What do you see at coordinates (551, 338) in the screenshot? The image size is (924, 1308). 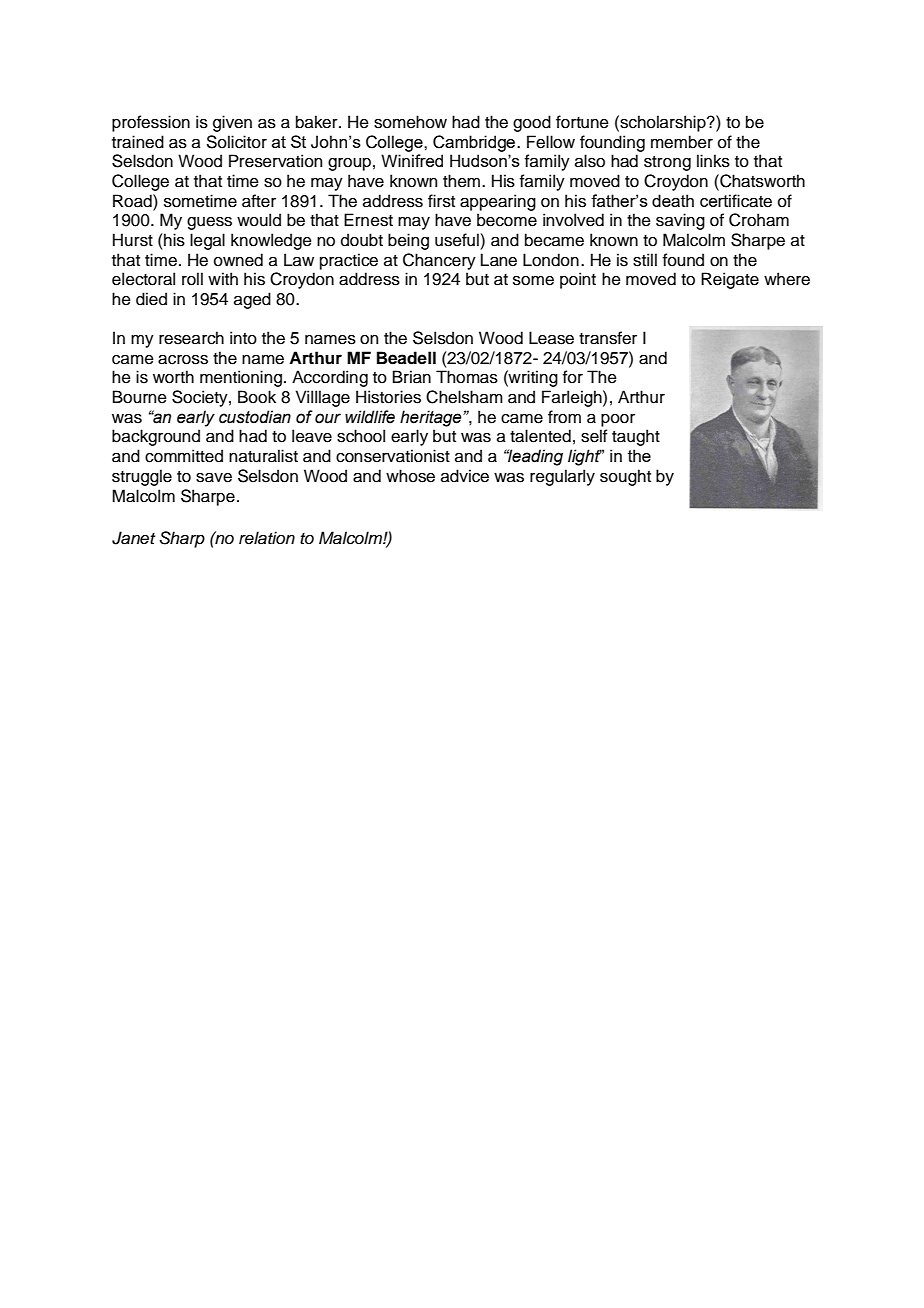 I see `Lease` at bounding box center [551, 338].
